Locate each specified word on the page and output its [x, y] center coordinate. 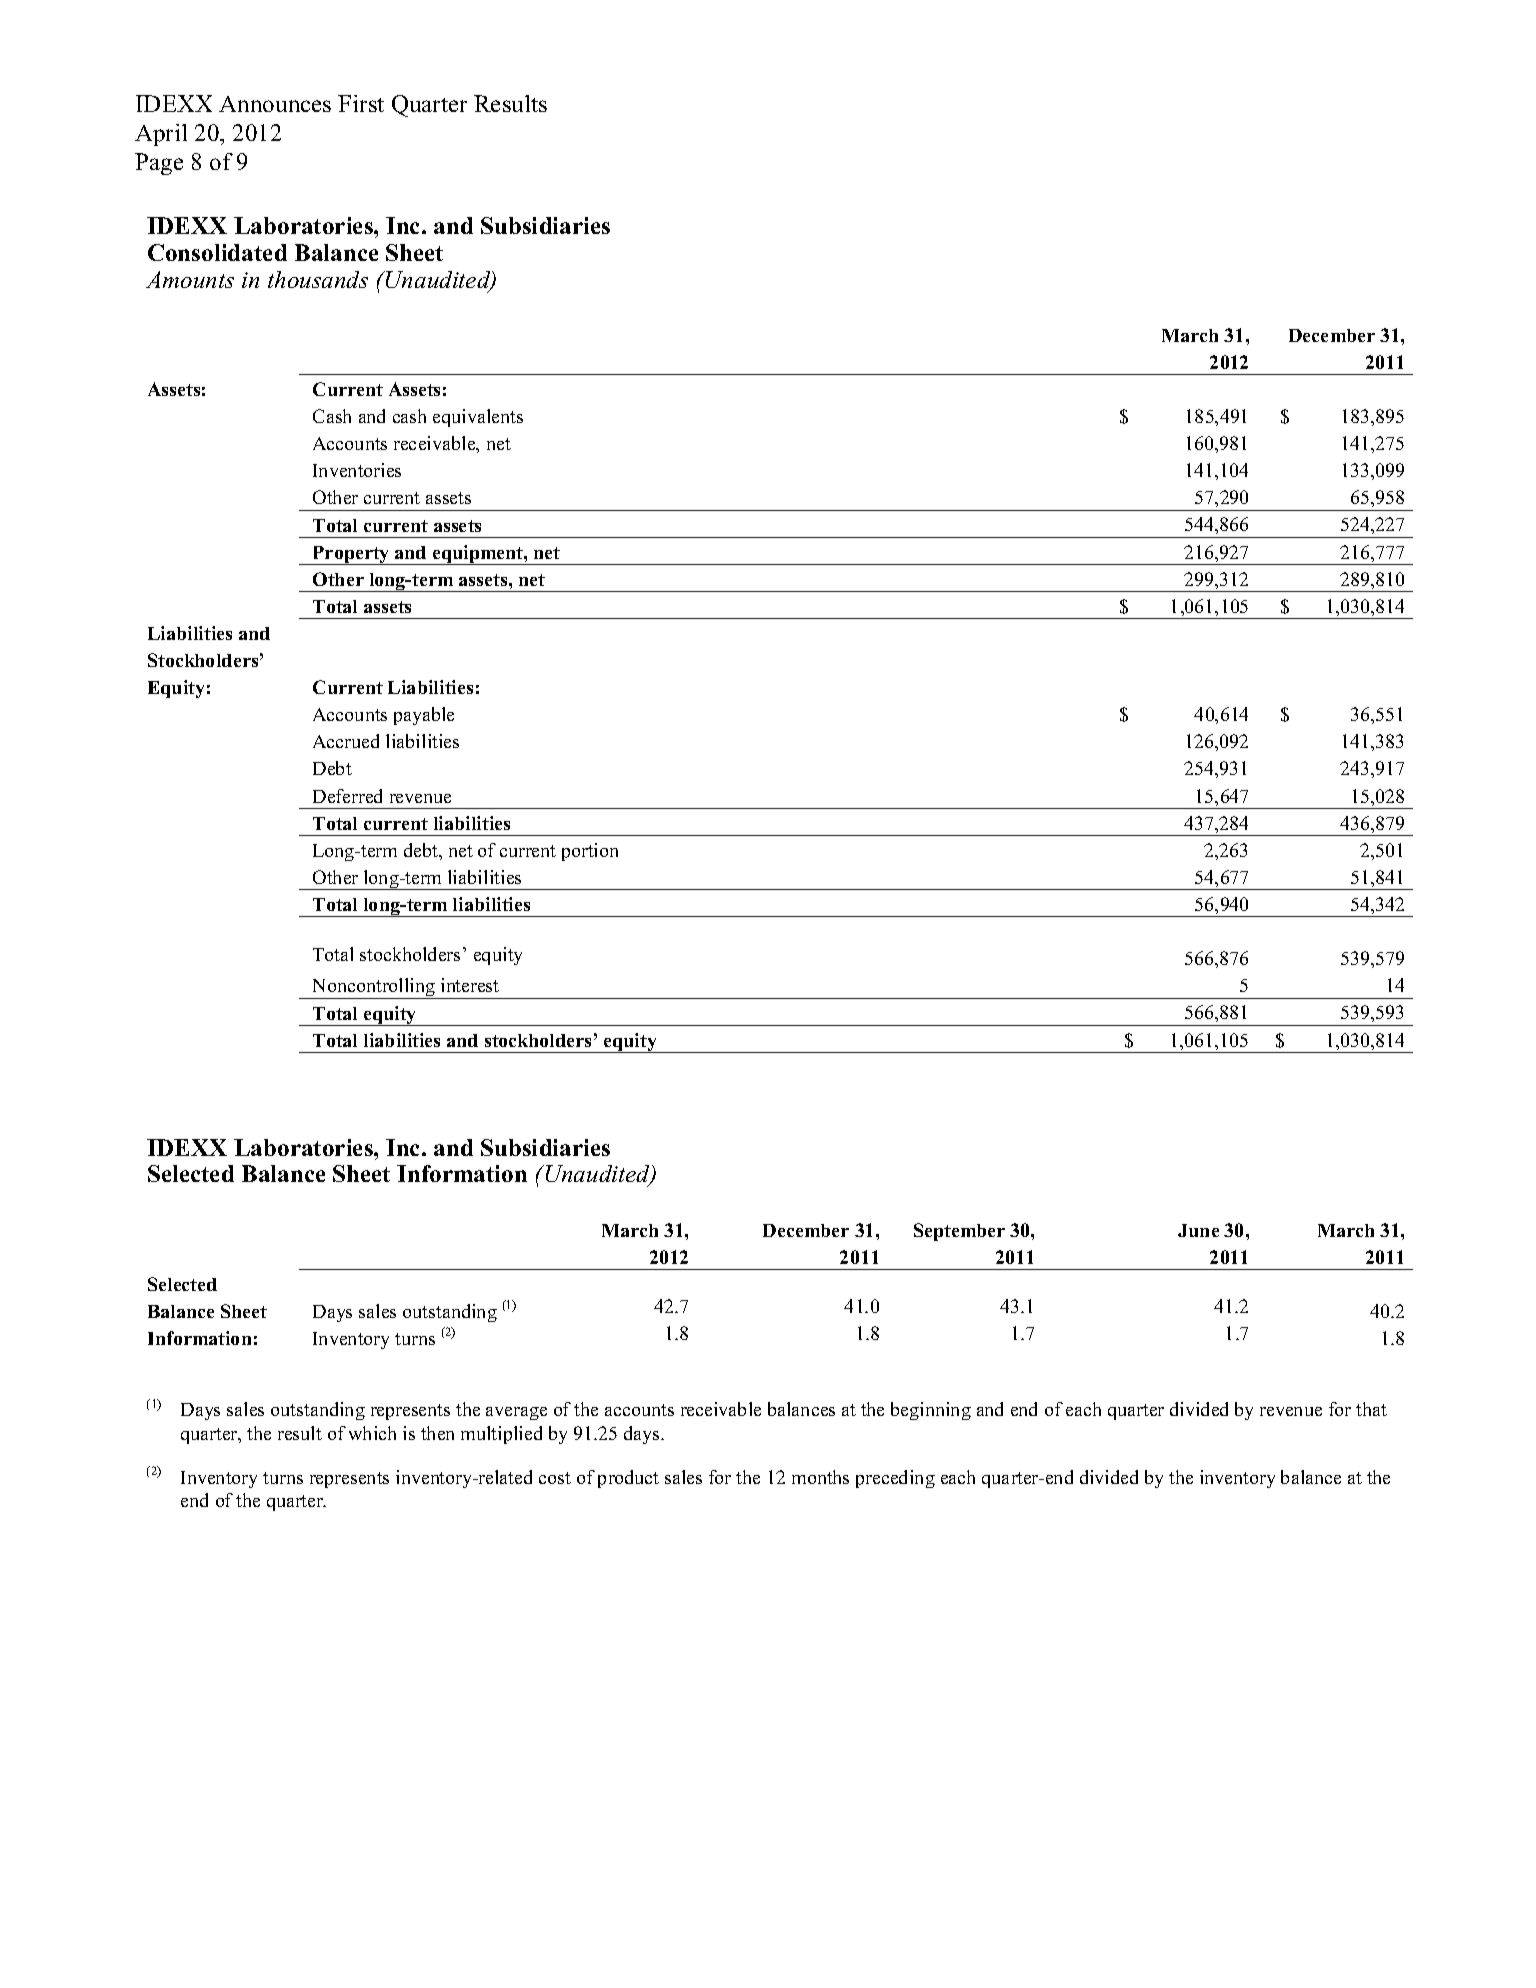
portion [590, 852]
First [361, 103]
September [959, 1232]
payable [424, 716]
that [1371, 1409]
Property [351, 555]
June [1198, 1230]
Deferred [347, 796]
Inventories [357, 470]
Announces [275, 104]
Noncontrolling [374, 988]
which [372, 1433]
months [820, 1477]
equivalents [478, 418]
